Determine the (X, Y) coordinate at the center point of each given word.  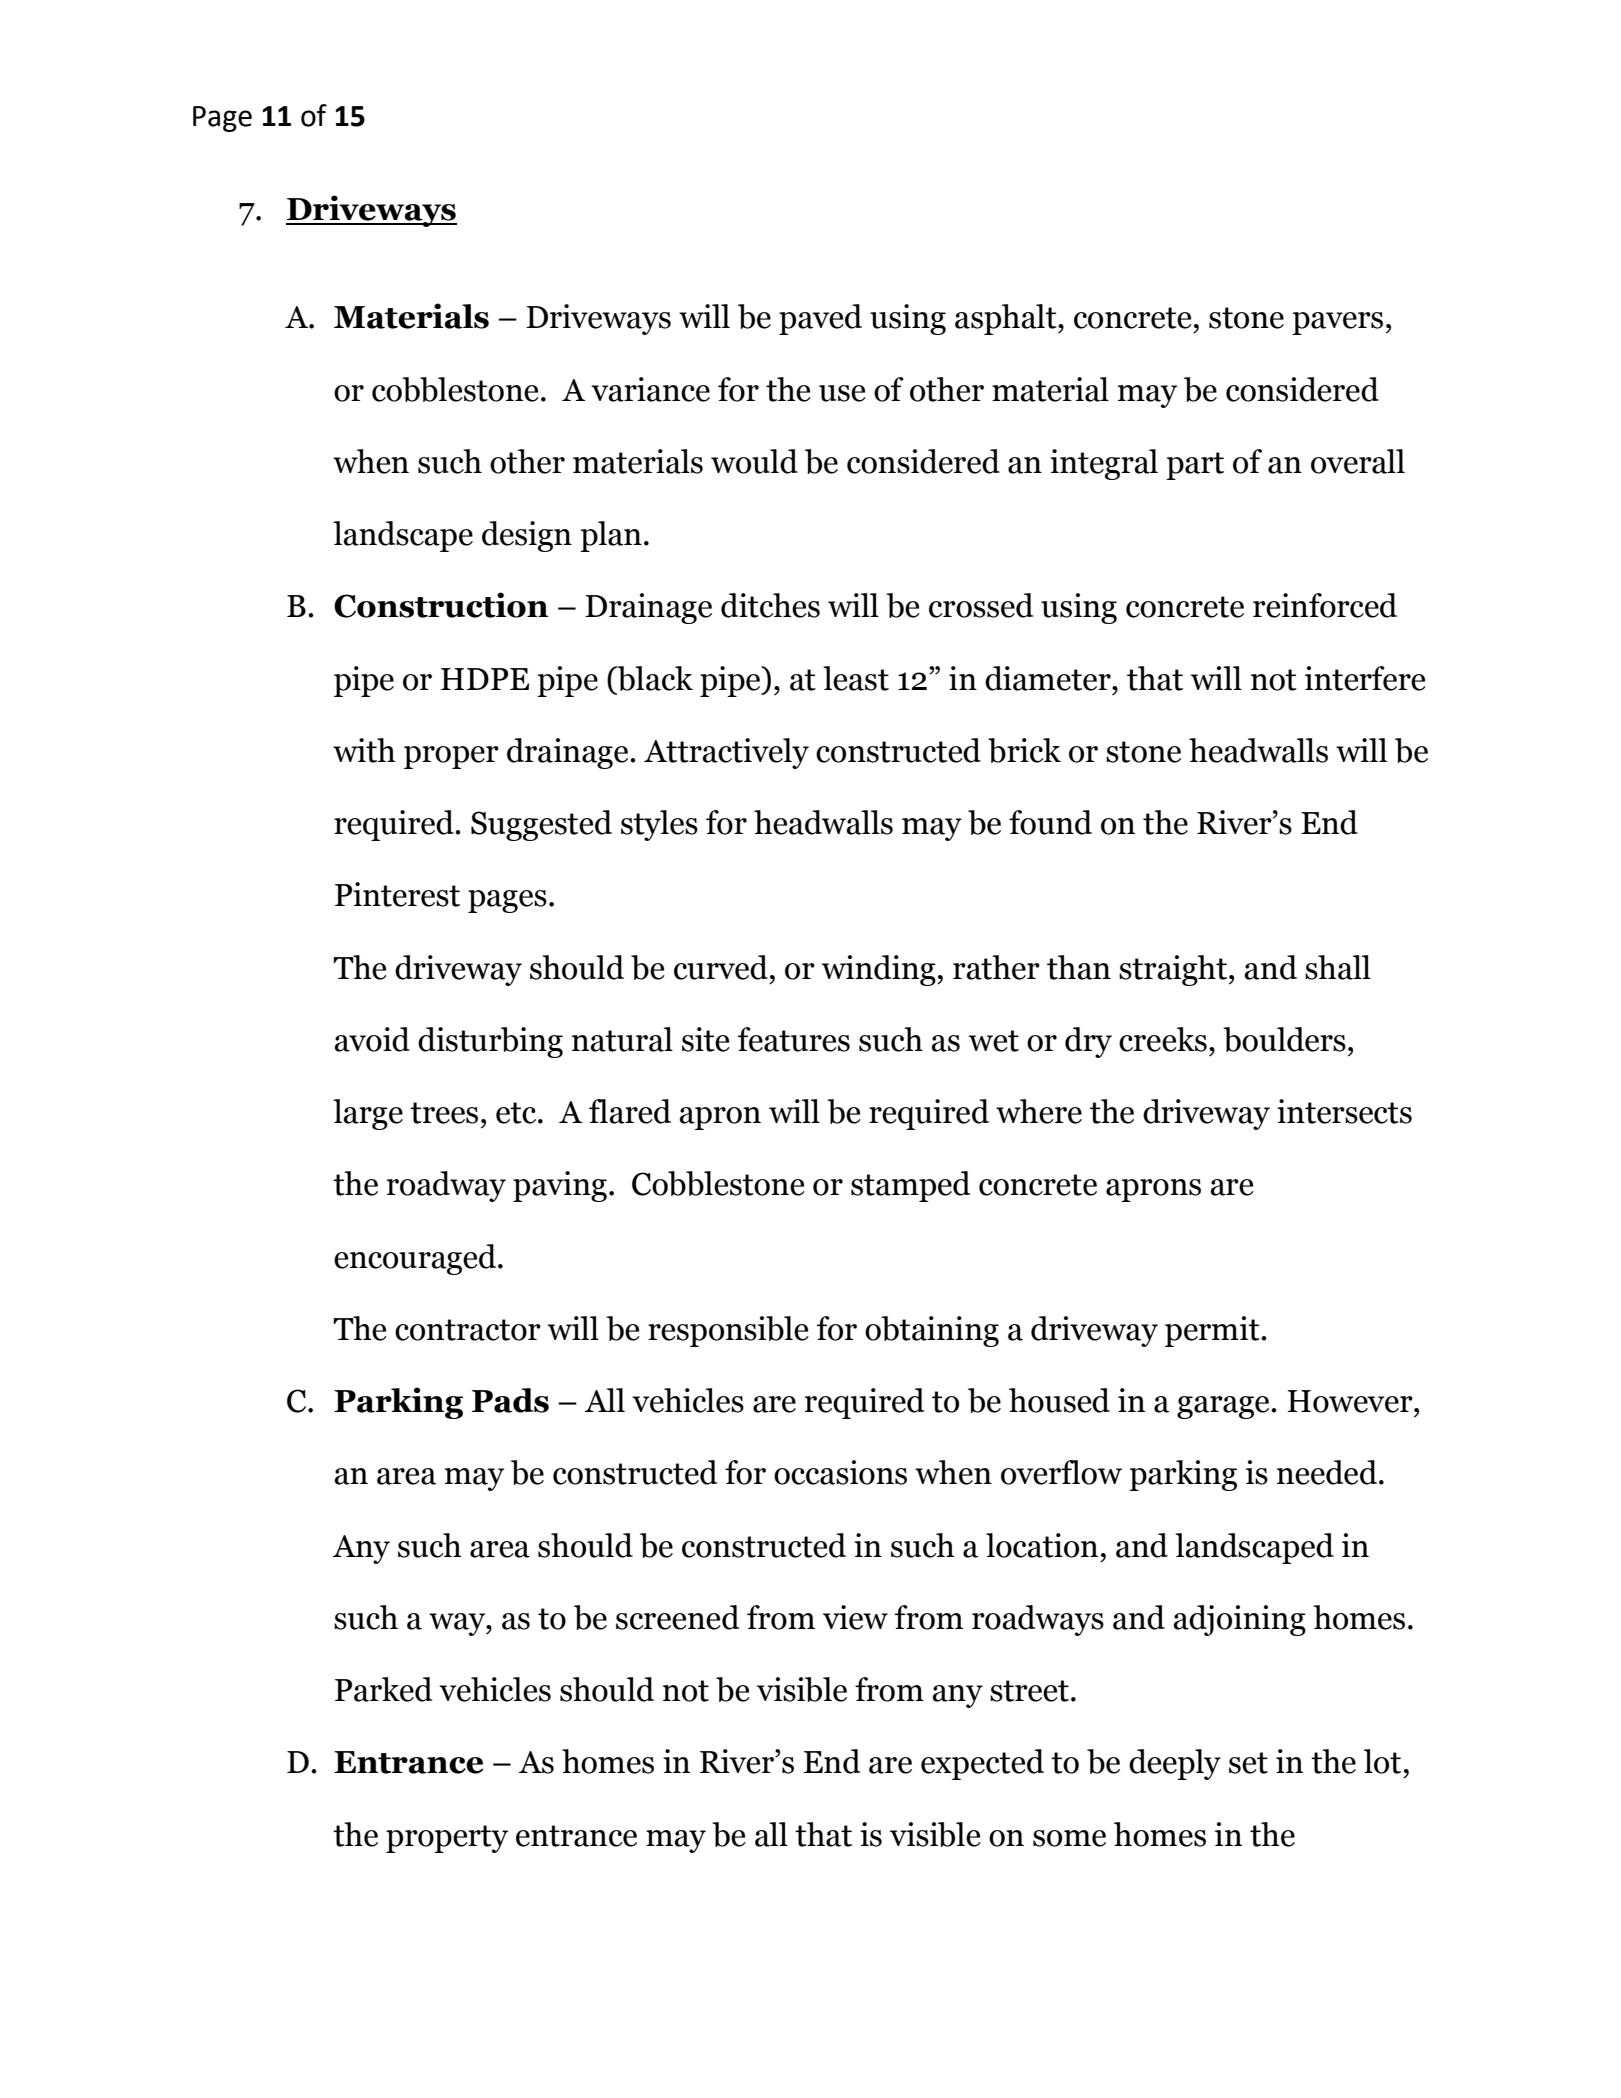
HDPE (485, 679)
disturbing (490, 1042)
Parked (383, 1689)
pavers (1337, 323)
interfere (1365, 678)
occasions (840, 1472)
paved (820, 319)
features (794, 1039)
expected (982, 1764)
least (856, 678)
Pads (510, 1400)
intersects (1344, 1111)
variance (650, 389)
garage (1224, 1407)
